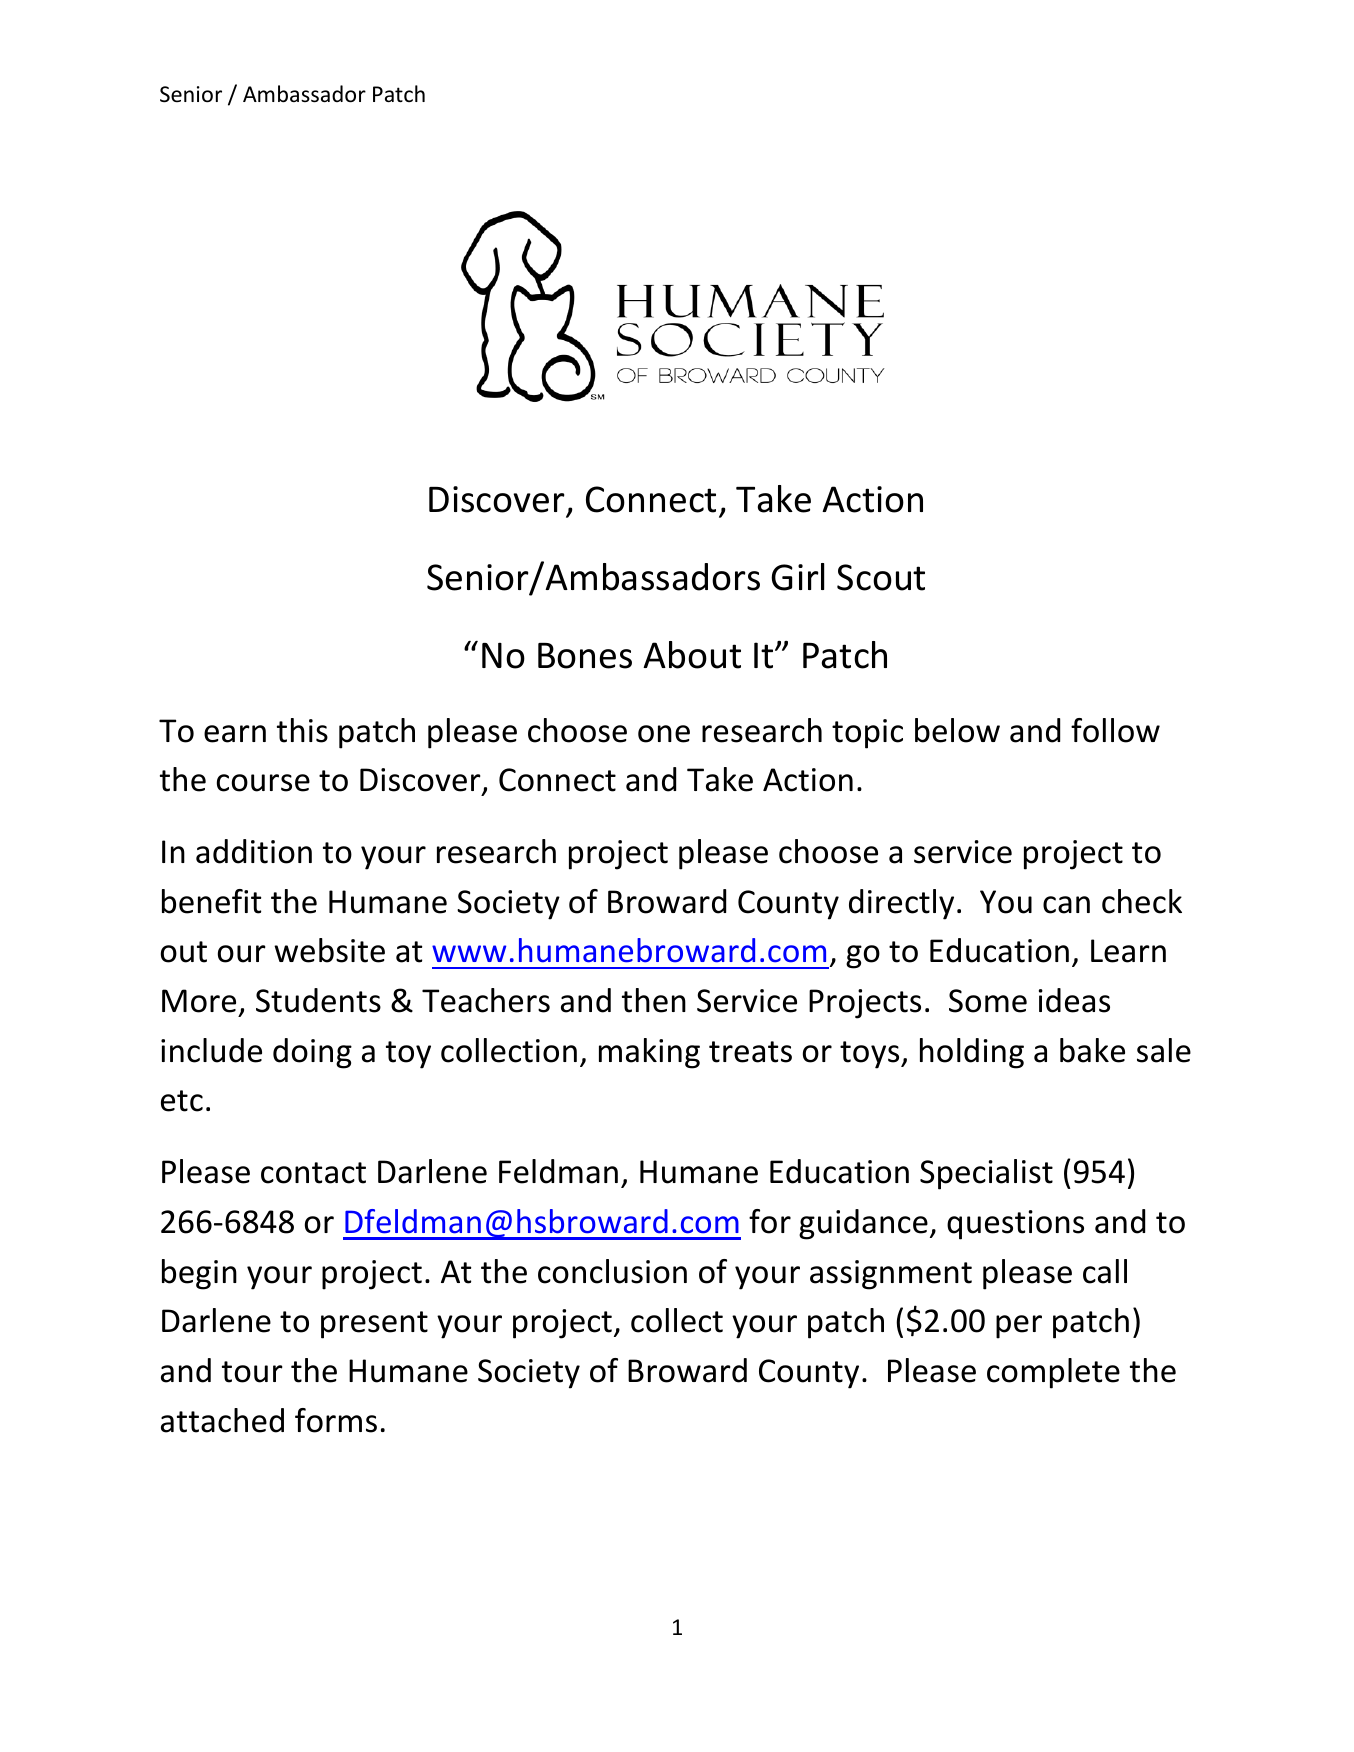  I want to click on then, so click(654, 1000).
